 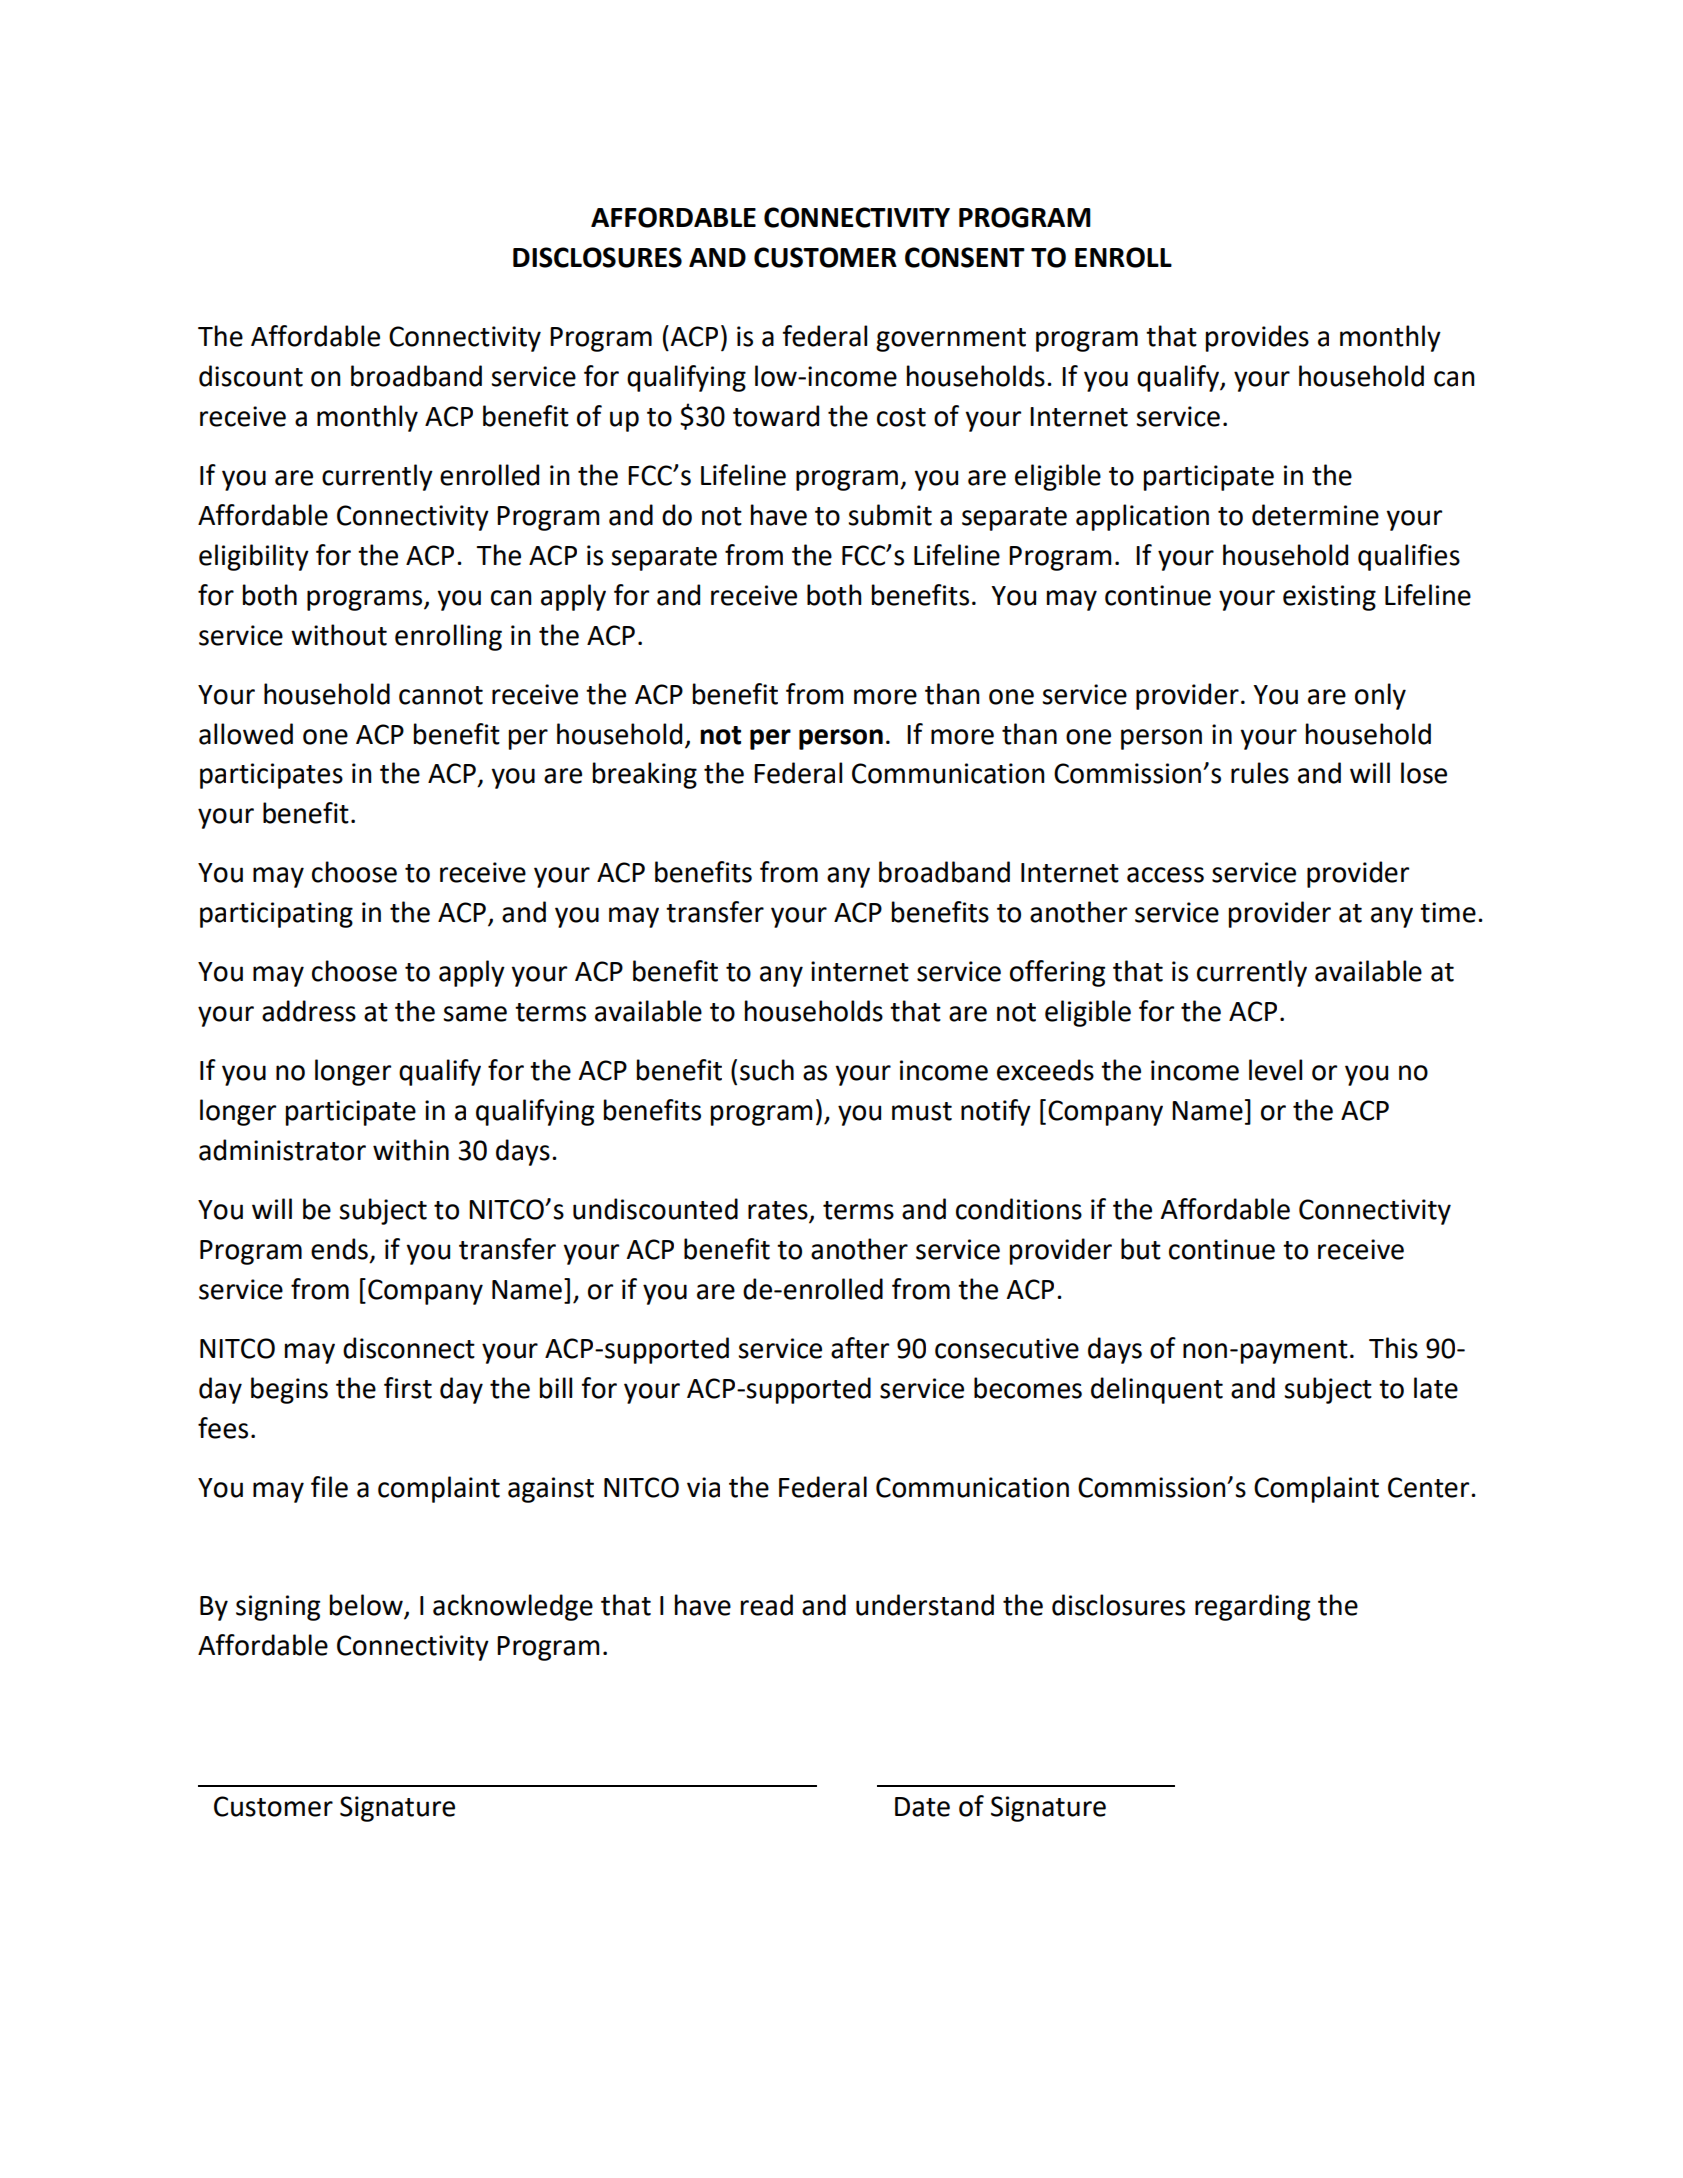 I want to click on level, so click(x=1275, y=1070).
